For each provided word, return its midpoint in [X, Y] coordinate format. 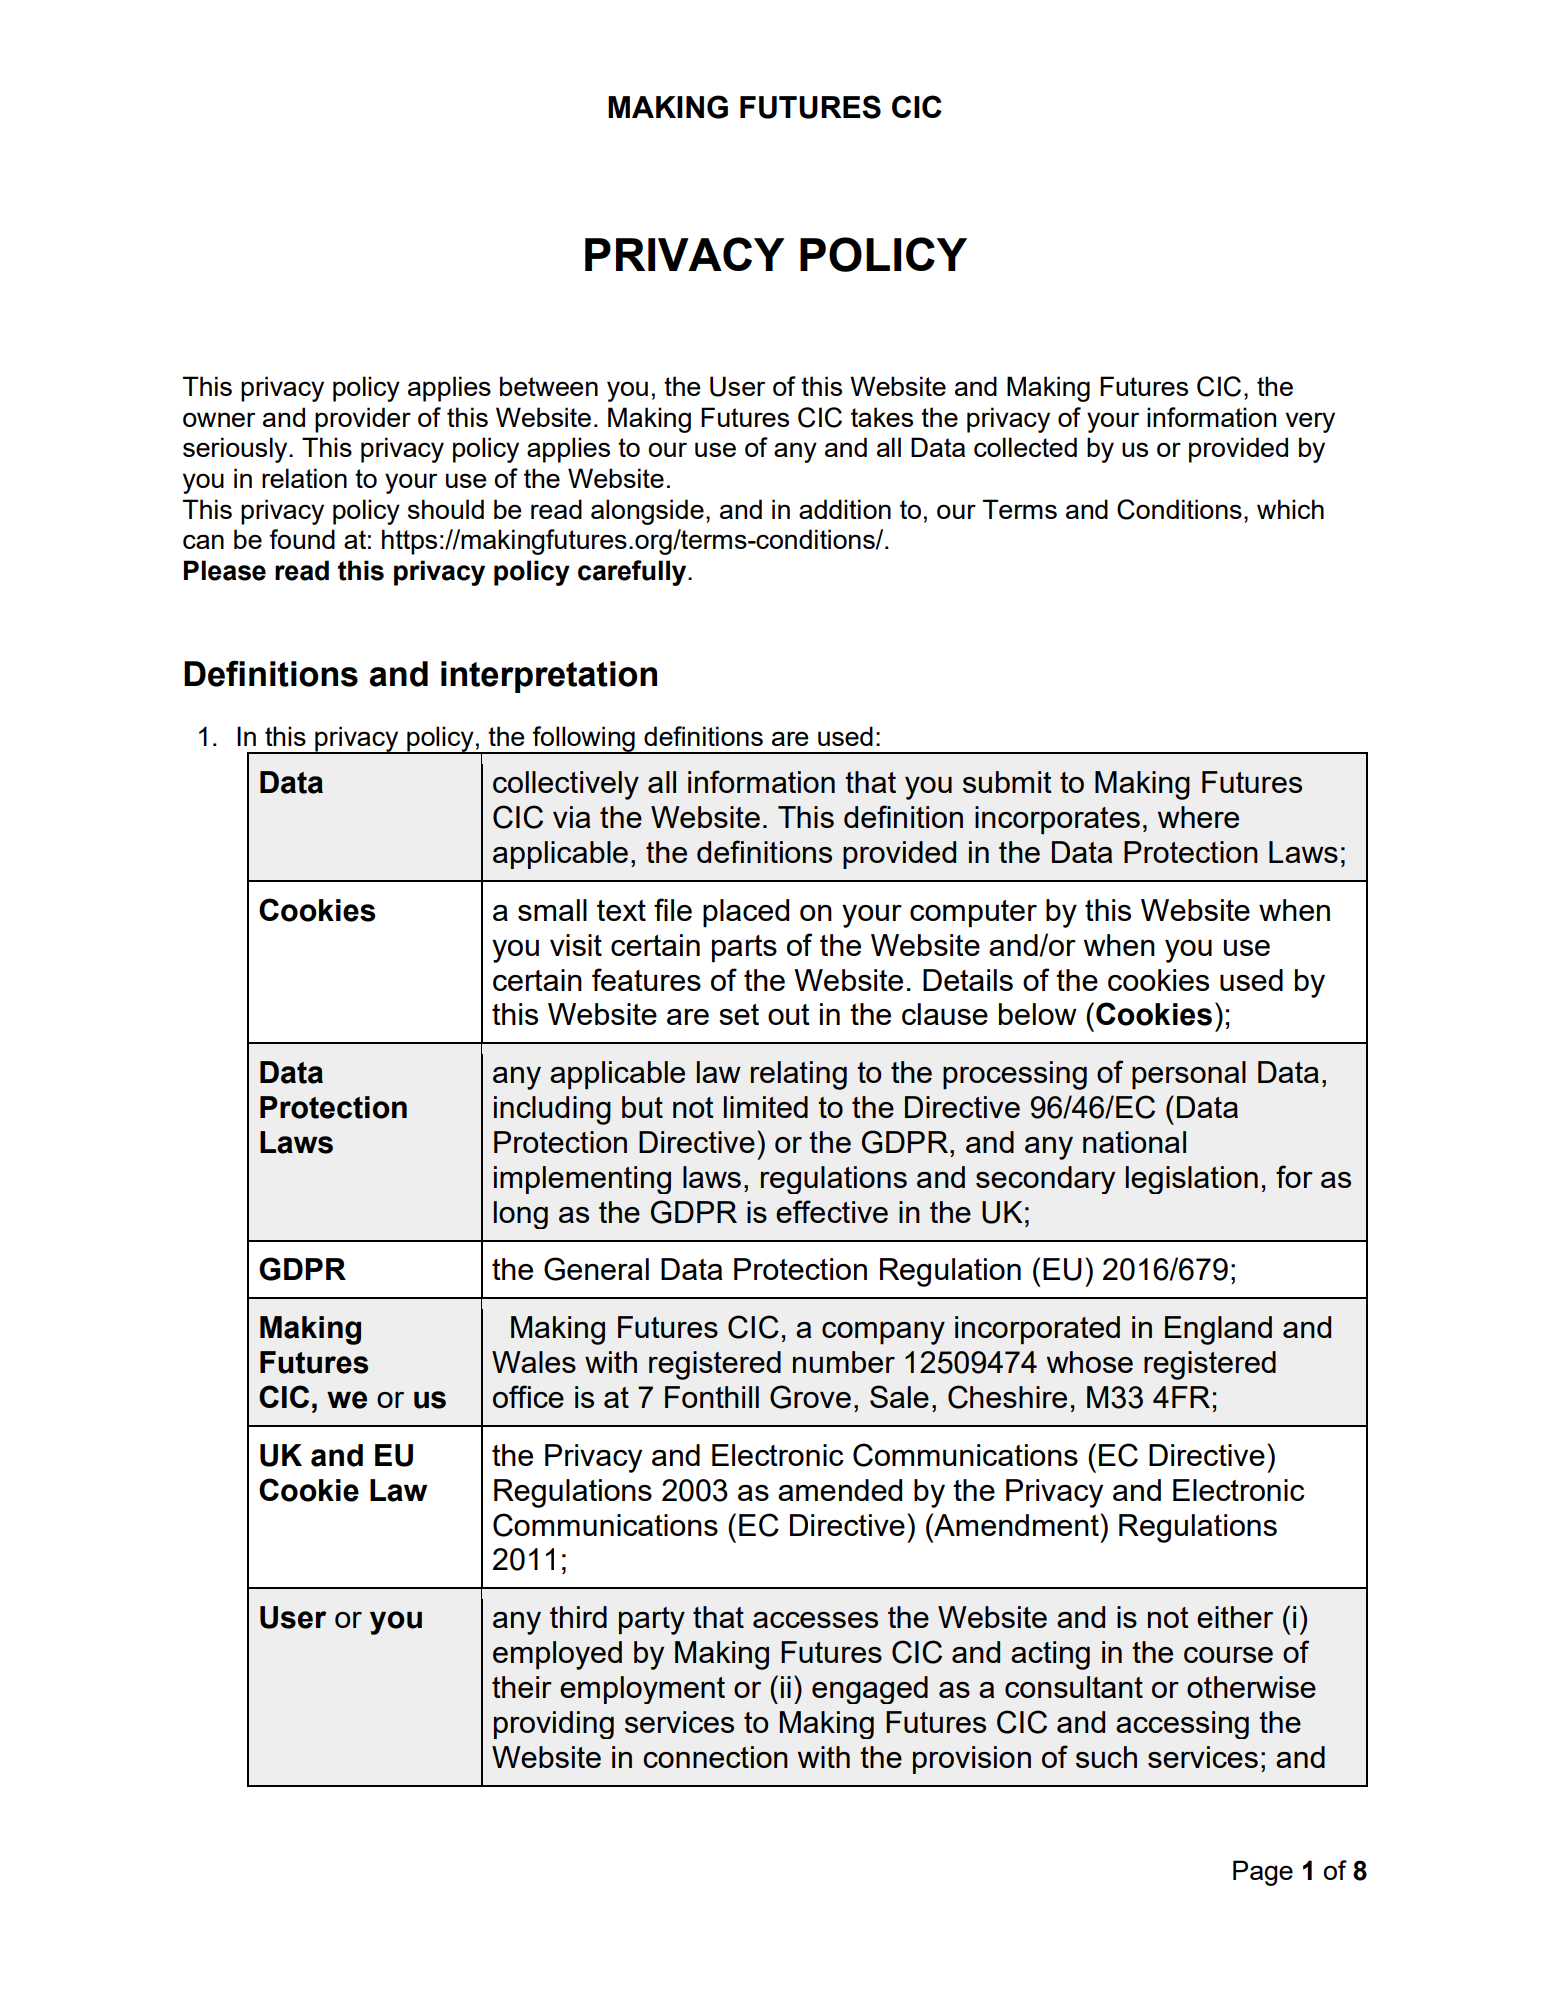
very [1310, 422]
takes [882, 417]
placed [746, 913]
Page [1263, 1873]
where [1198, 817]
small [552, 910]
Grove [810, 1397]
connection [715, 1757]
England [1218, 1330]
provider [363, 420]
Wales [534, 1362]
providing [554, 1725]
